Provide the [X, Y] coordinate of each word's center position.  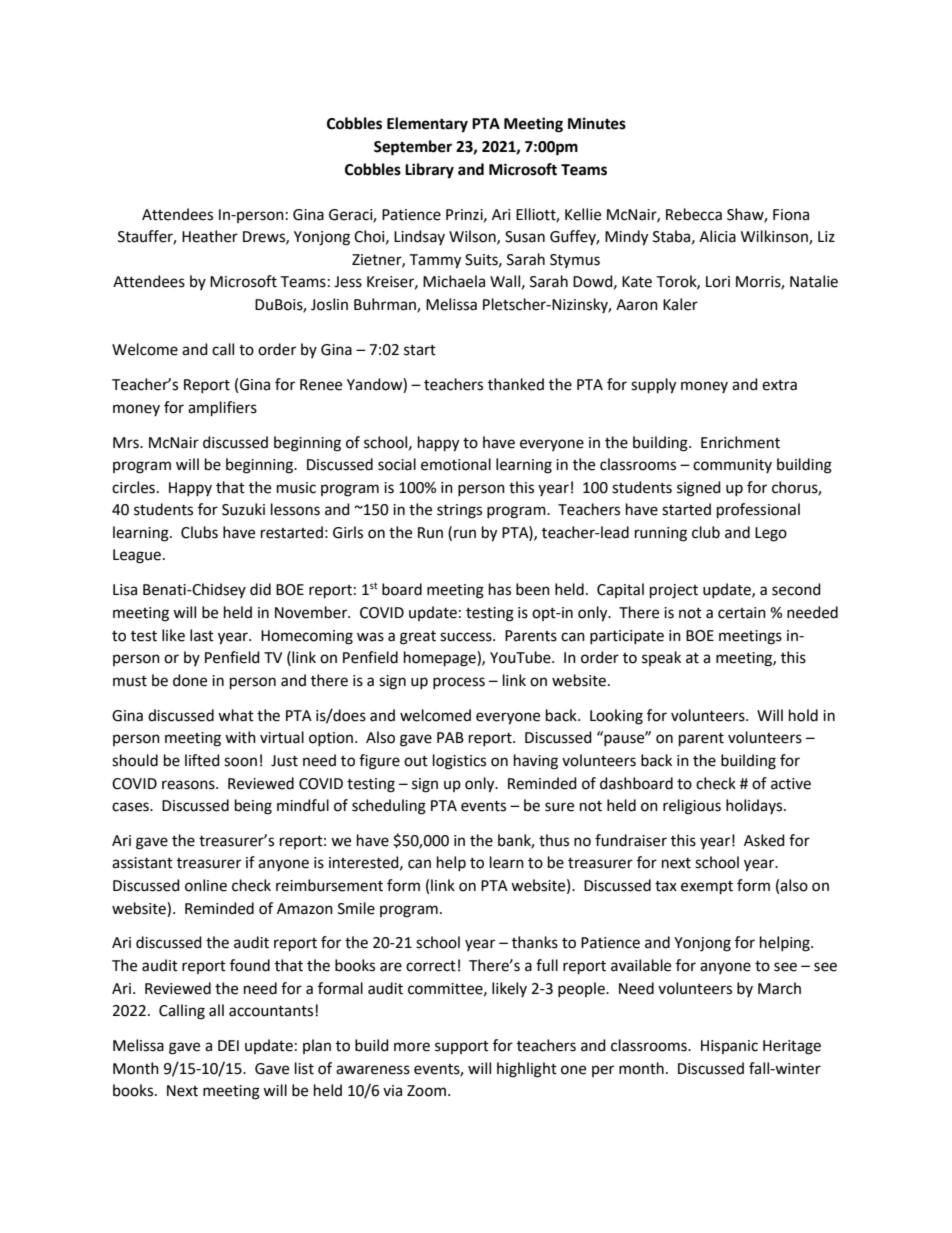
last [202, 635]
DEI [228, 1045]
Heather [210, 236]
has [500, 589]
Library [429, 171]
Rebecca [694, 214]
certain [742, 613]
